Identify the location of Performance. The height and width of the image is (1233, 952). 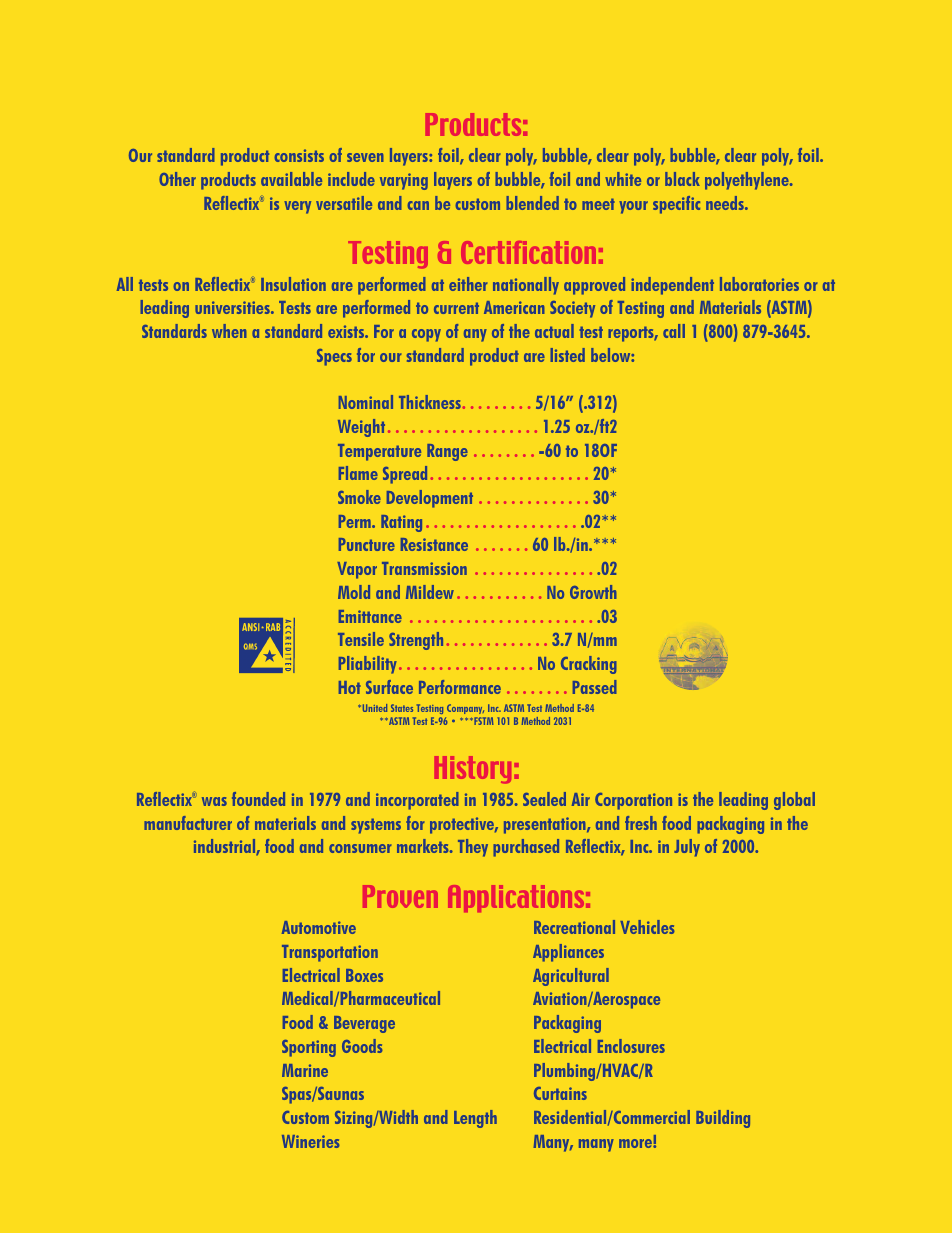
(460, 687).
